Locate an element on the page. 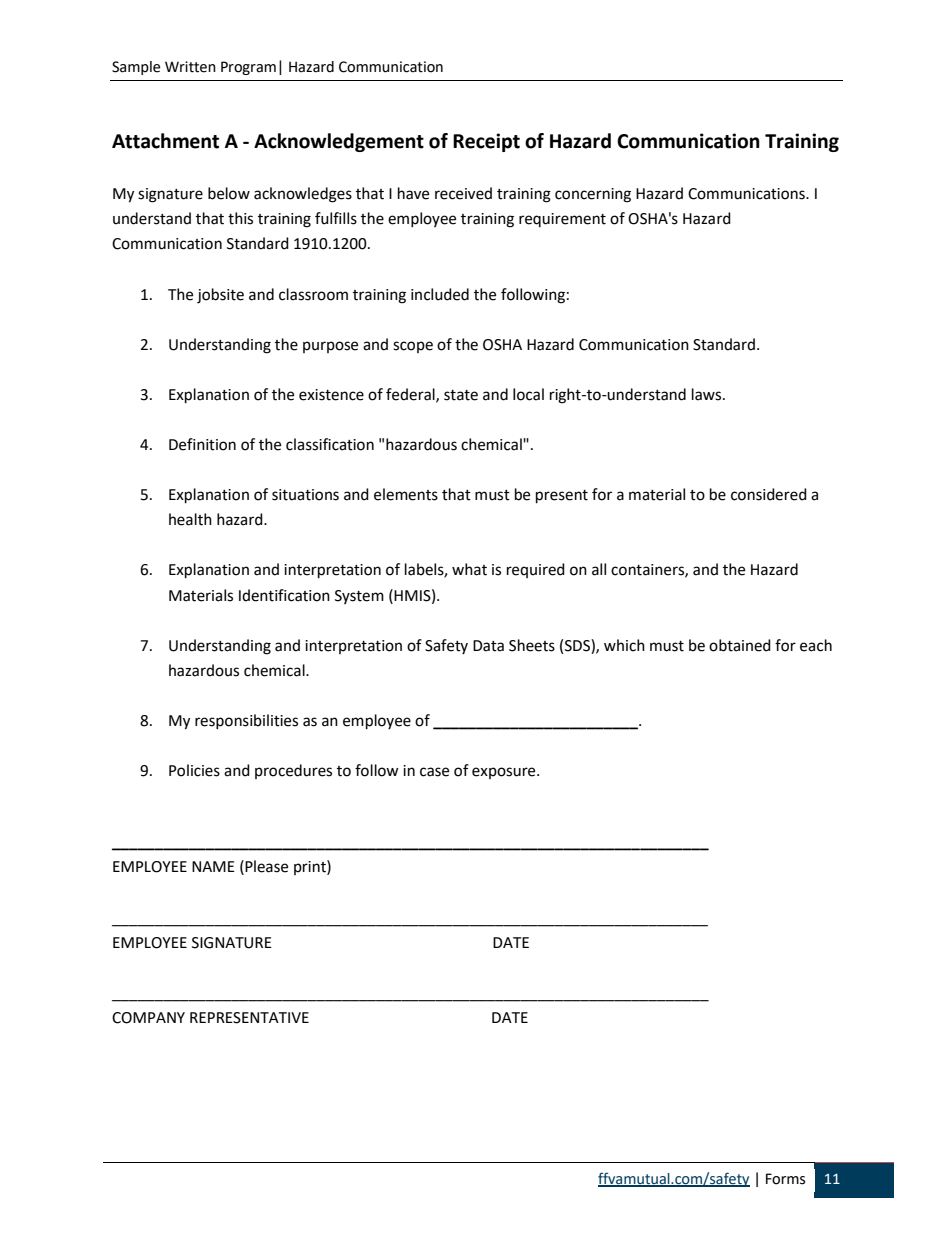  Definition is located at coordinates (202, 444).
